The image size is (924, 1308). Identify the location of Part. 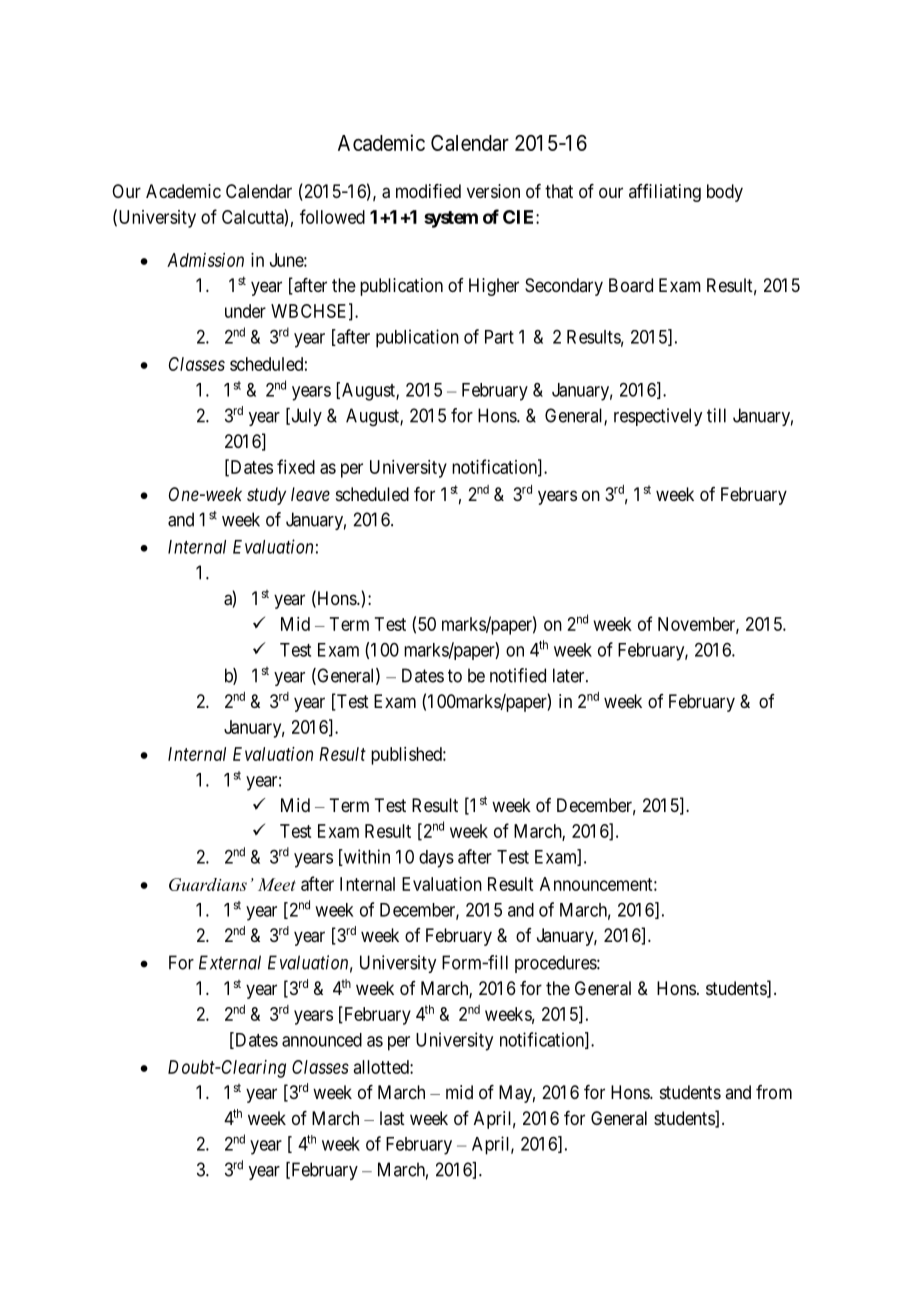
(499, 337).
